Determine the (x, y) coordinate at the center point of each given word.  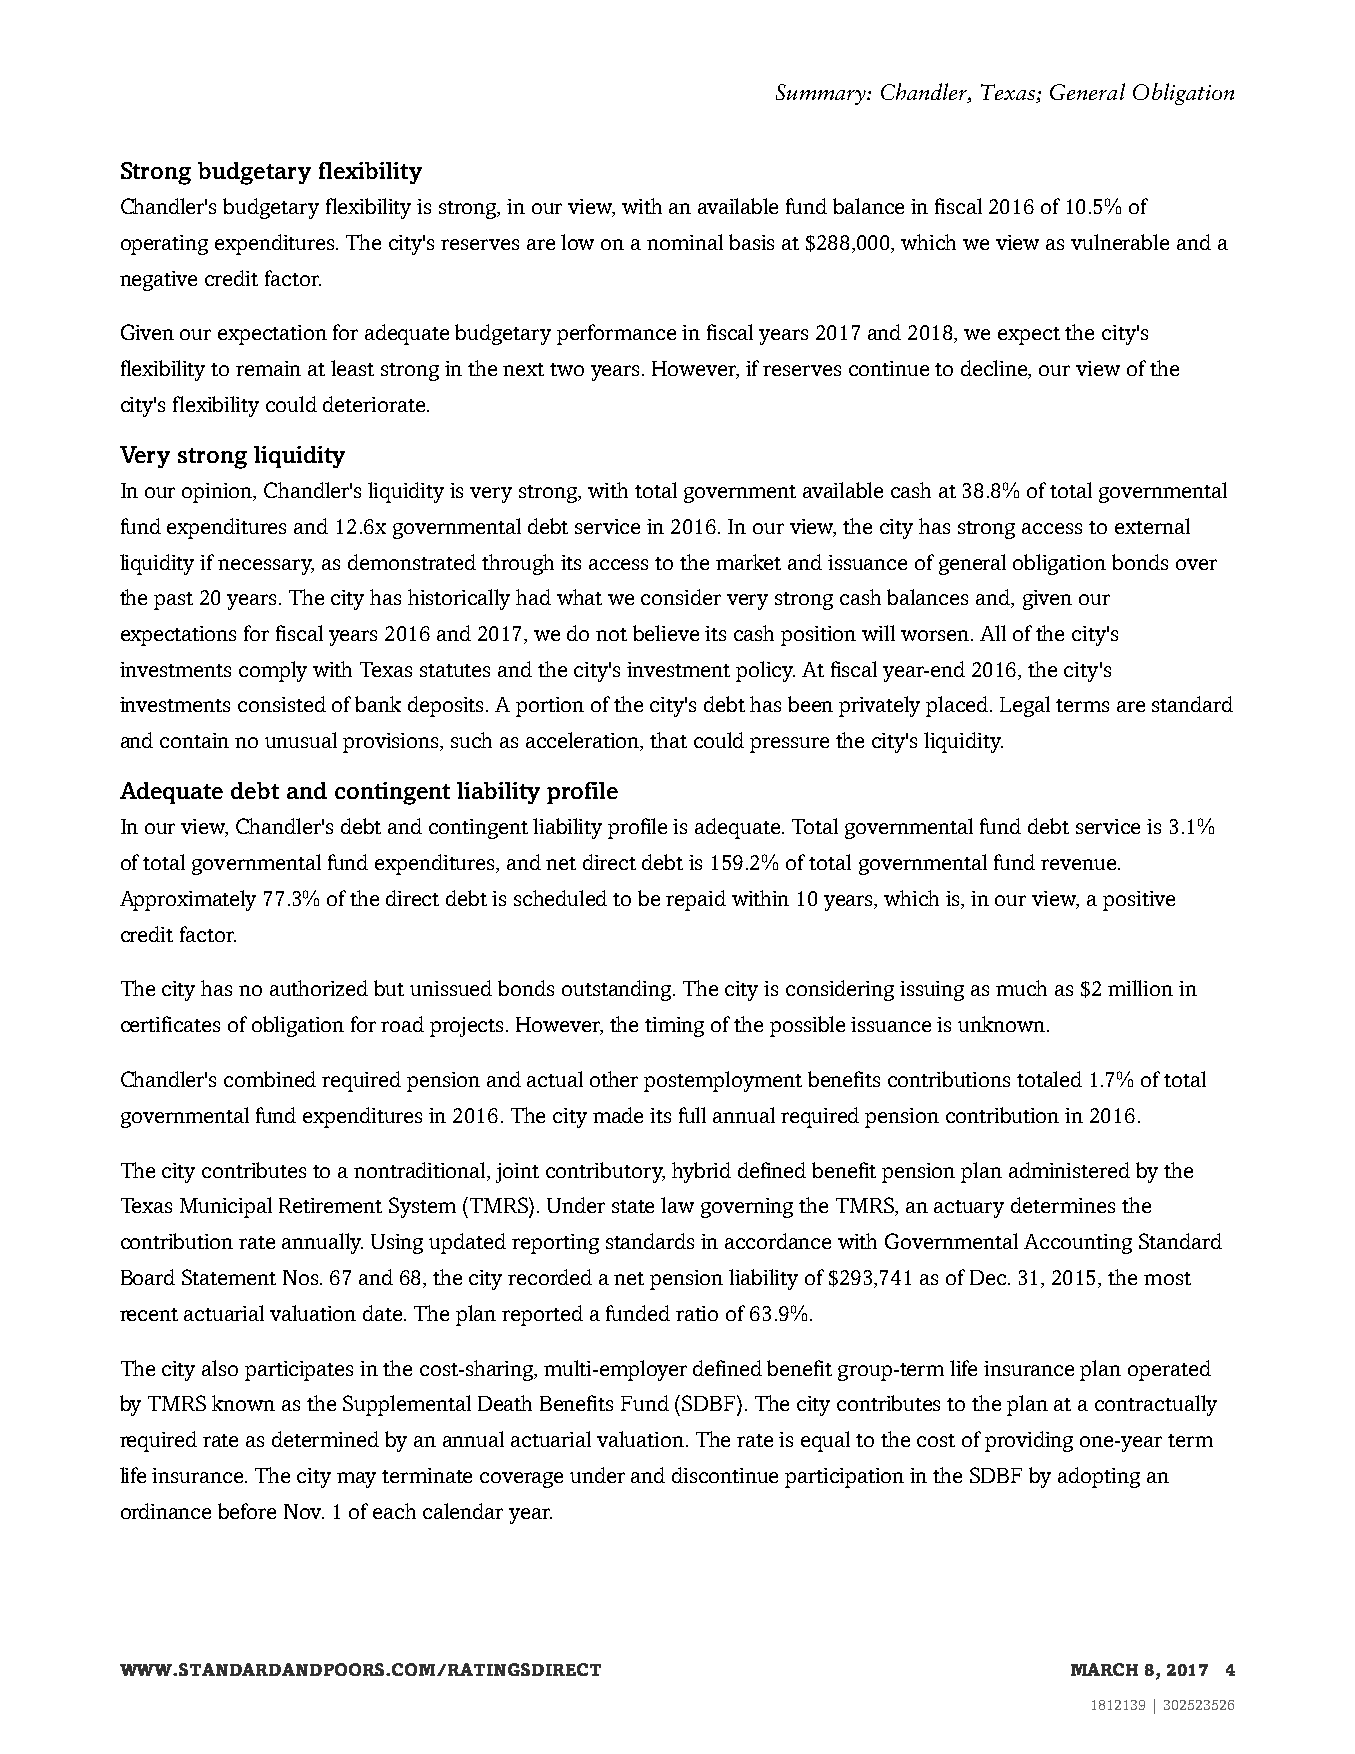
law (677, 1205)
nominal (685, 242)
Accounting (1078, 1244)
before (247, 1511)
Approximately (188, 900)
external (1152, 526)
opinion (218, 493)
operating (164, 245)
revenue (1078, 864)
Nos (302, 1277)
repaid (696, 900)
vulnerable (1120, 242)
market (748, 562)
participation (844, 1478)
